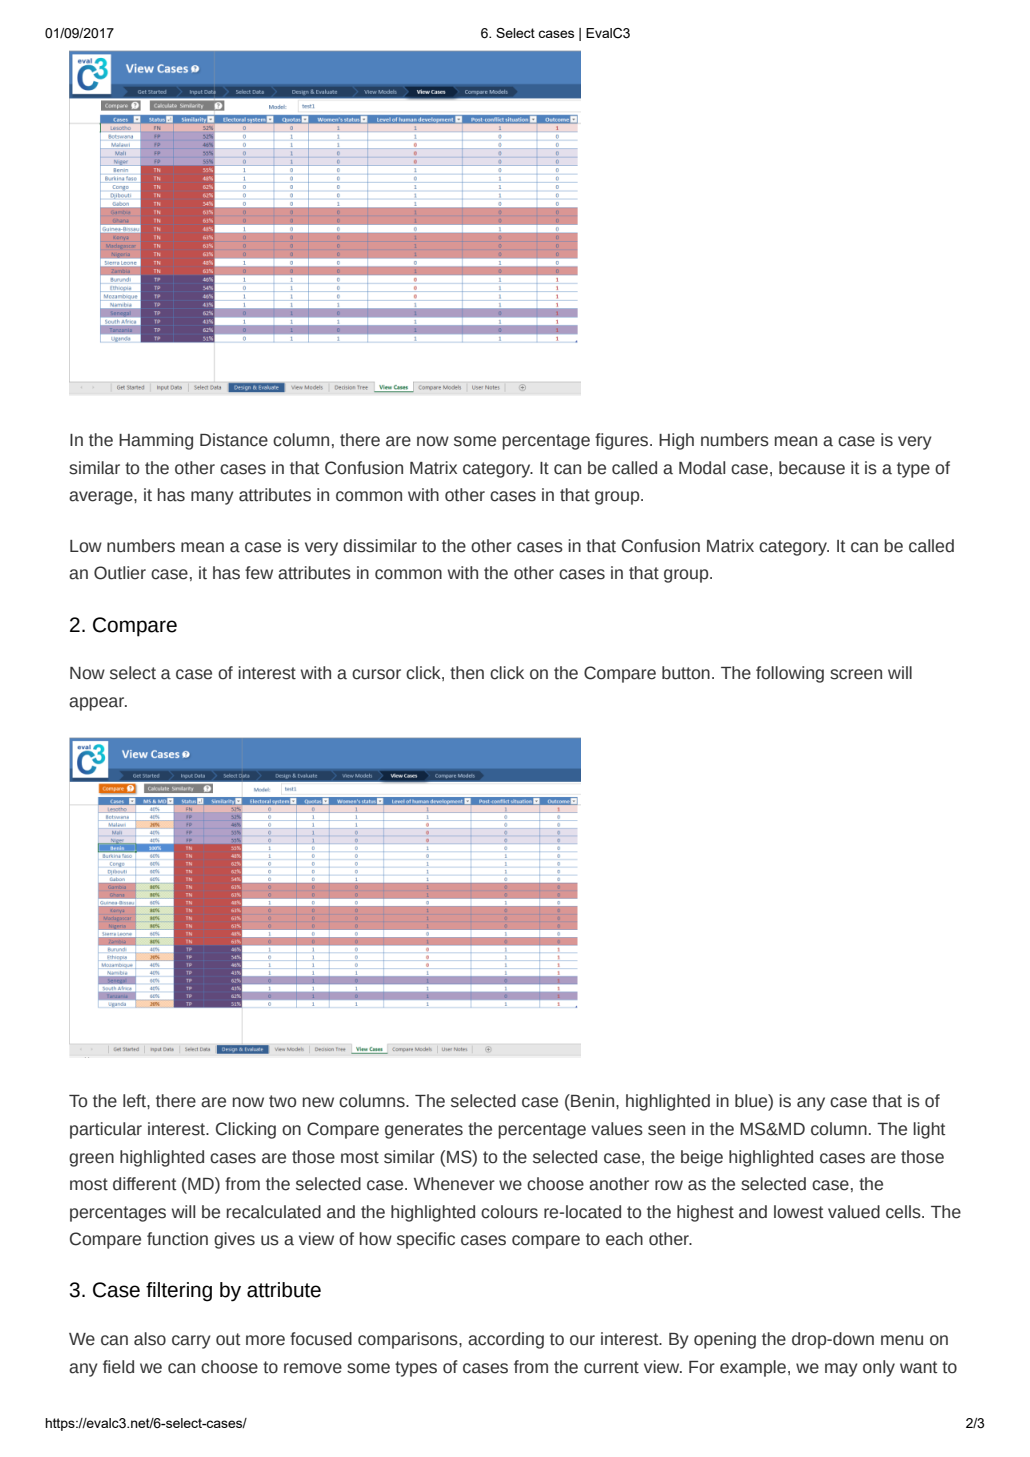 The image size is (1030, 1457). What do you see at coordinates (191, 1342) in the document?
I see `carry` at bounding box center [191, 1342].
